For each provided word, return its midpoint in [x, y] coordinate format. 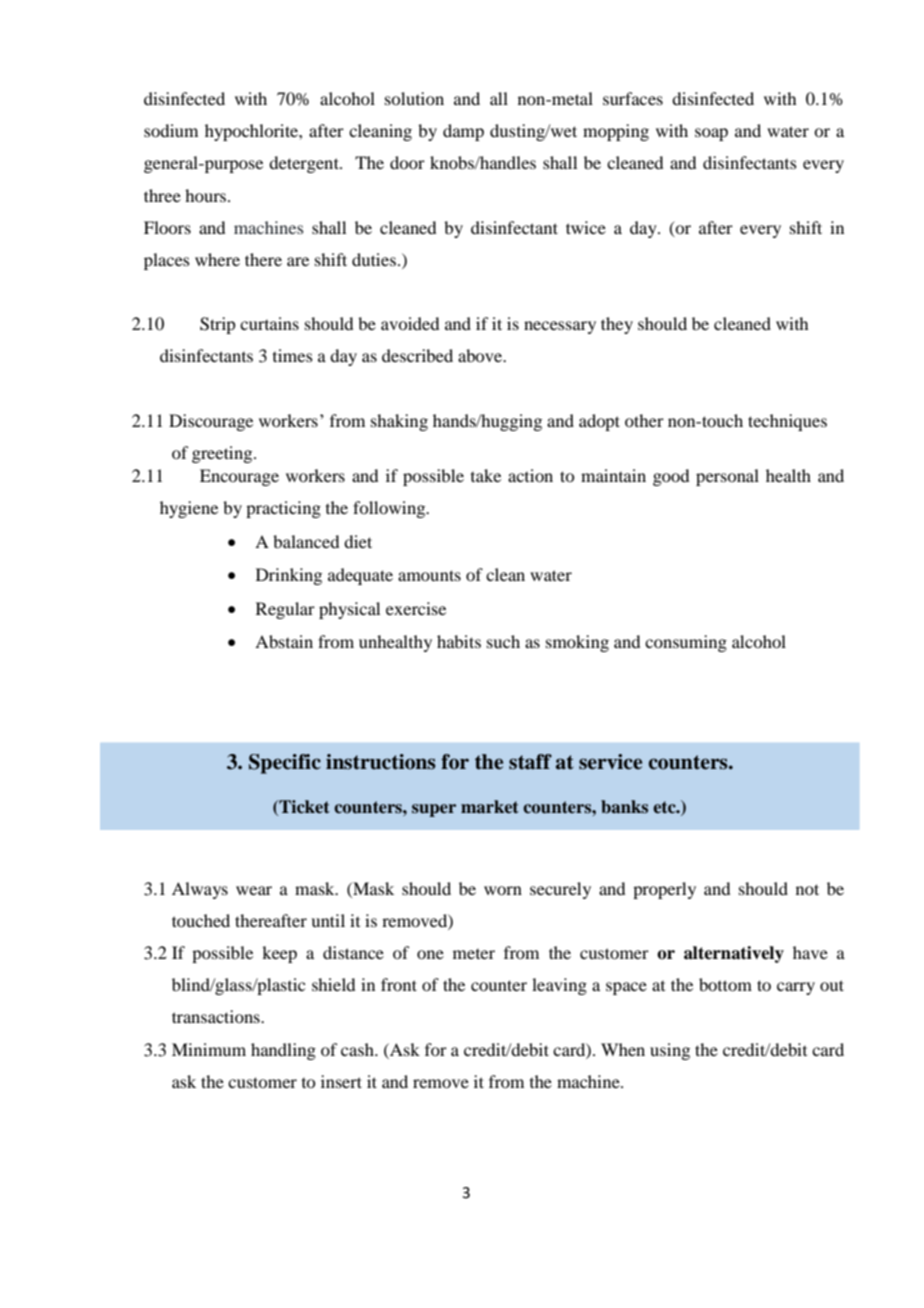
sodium [171, 130]
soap [711, 134]
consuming [686, 643]
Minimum [209, 1049]
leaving [559, 986]
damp [463, 132]
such [503, 641]
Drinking [289, 576]
